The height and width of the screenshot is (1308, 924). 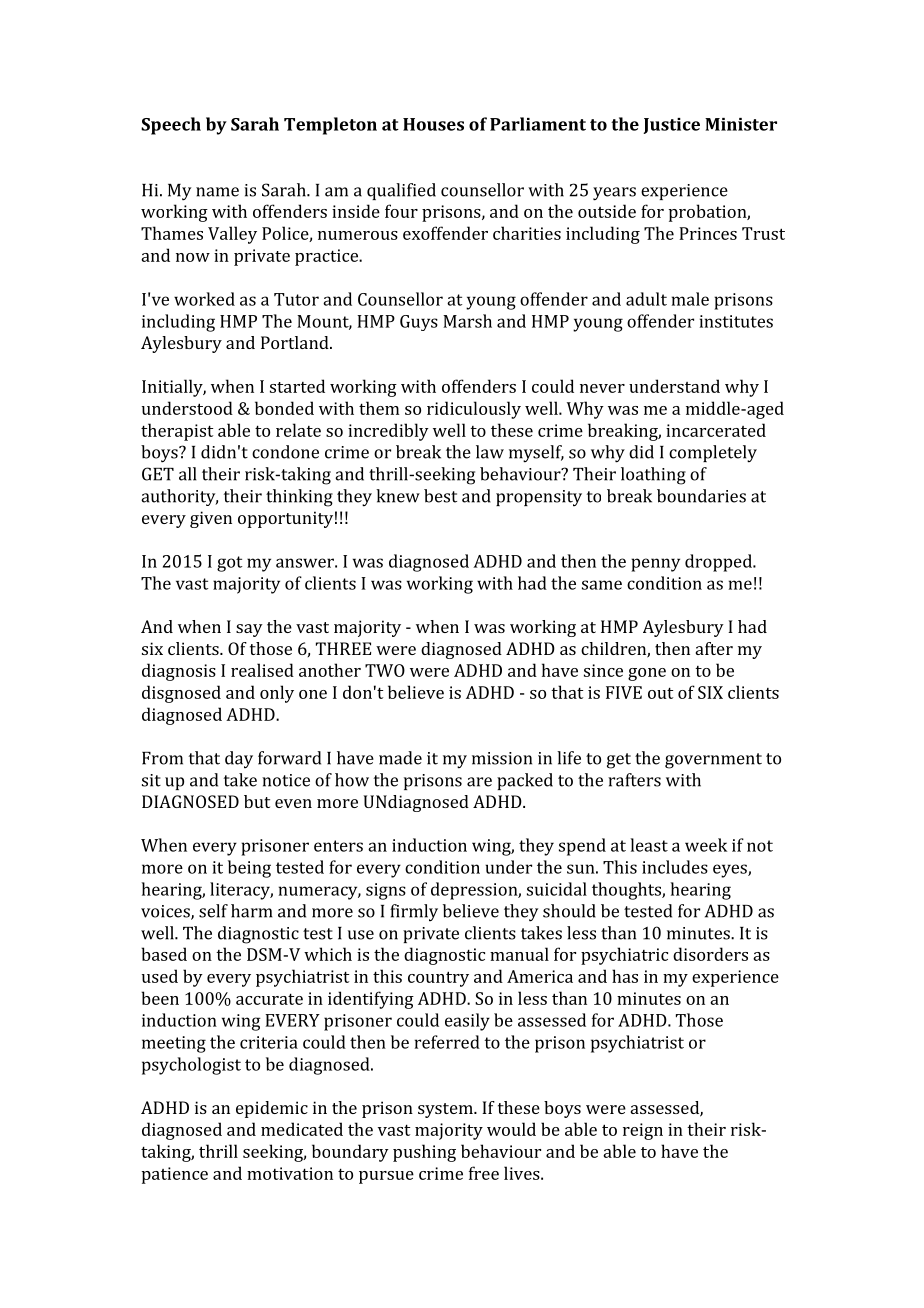 I want to click on name, so click(x=217, y=192).
